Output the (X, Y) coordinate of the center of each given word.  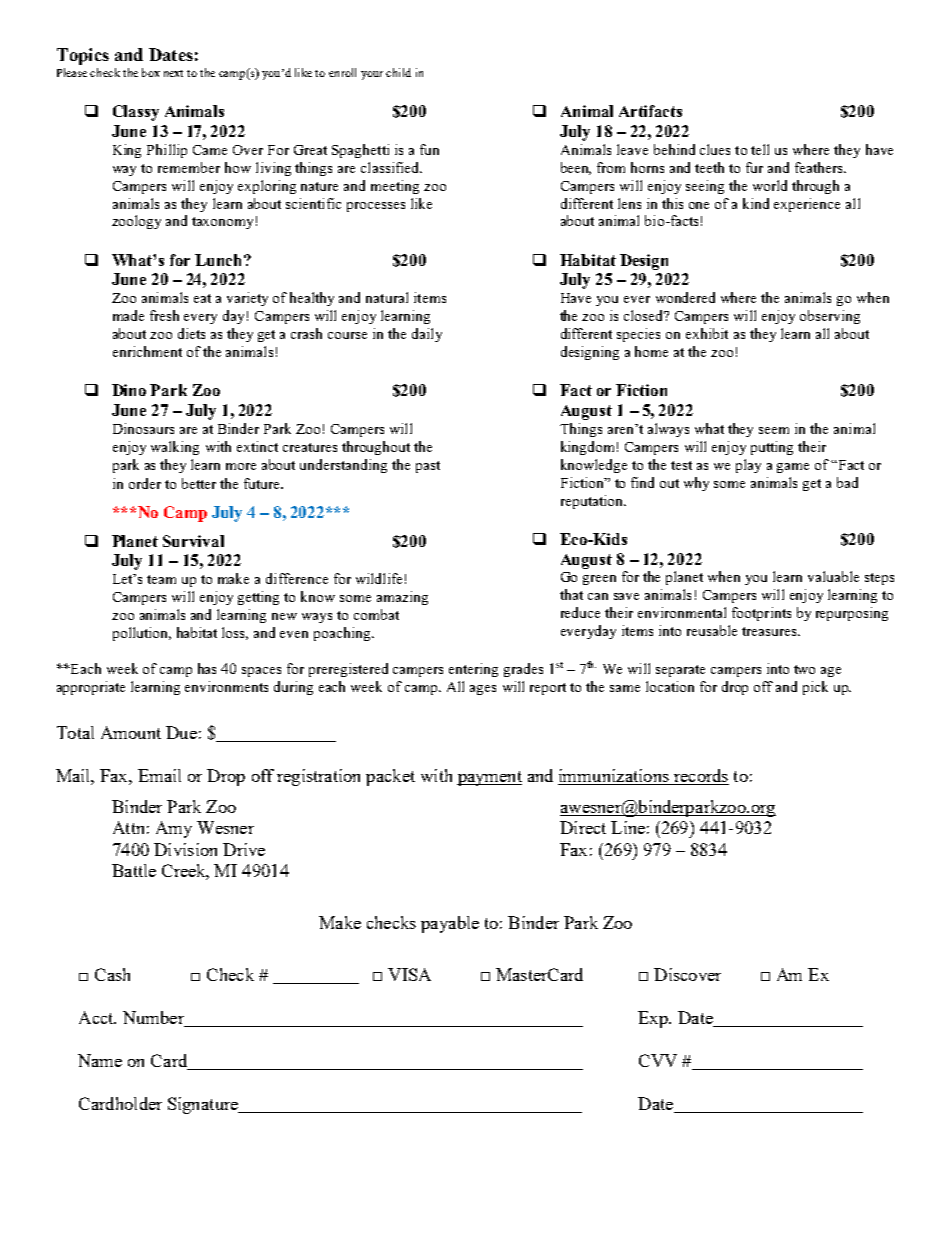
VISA (409, 974)
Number (155, 1019)
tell (760, 149)
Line (628, 827)
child (398, 72)
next (173, 73)
